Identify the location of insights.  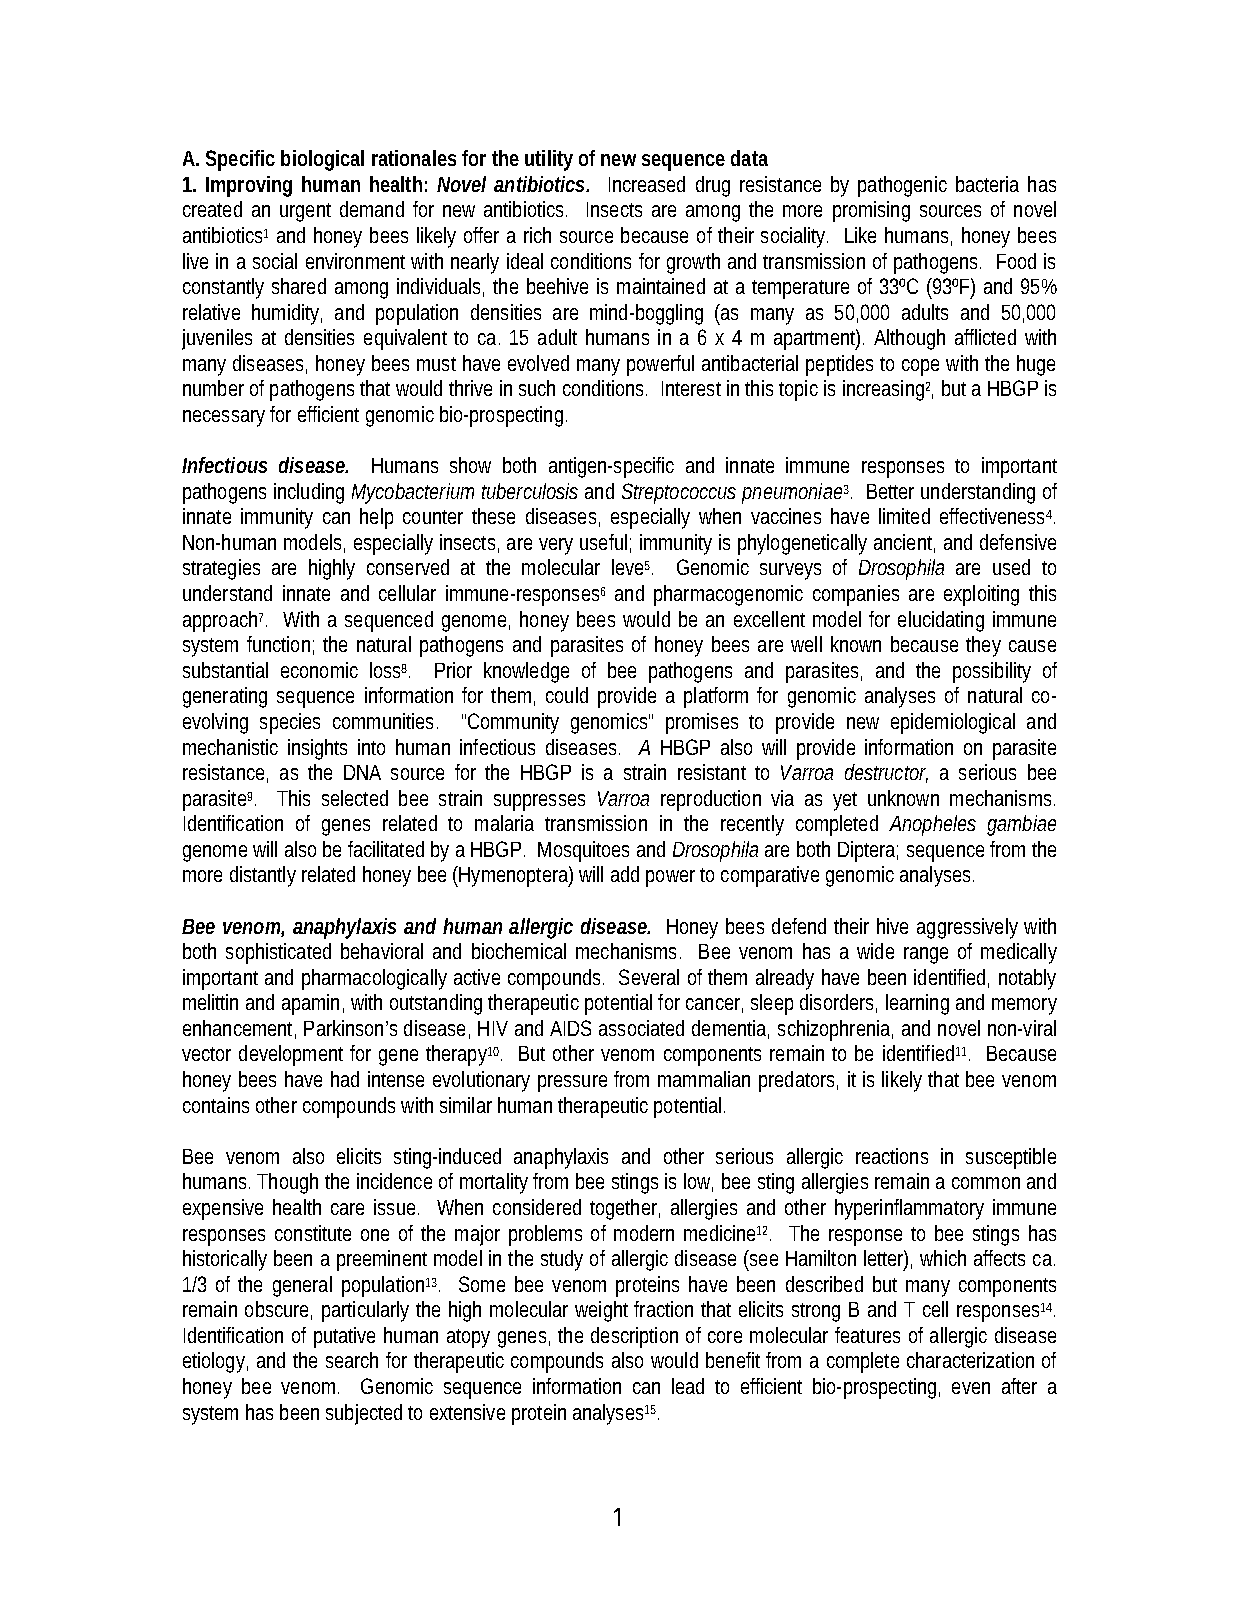
(317, 749).
